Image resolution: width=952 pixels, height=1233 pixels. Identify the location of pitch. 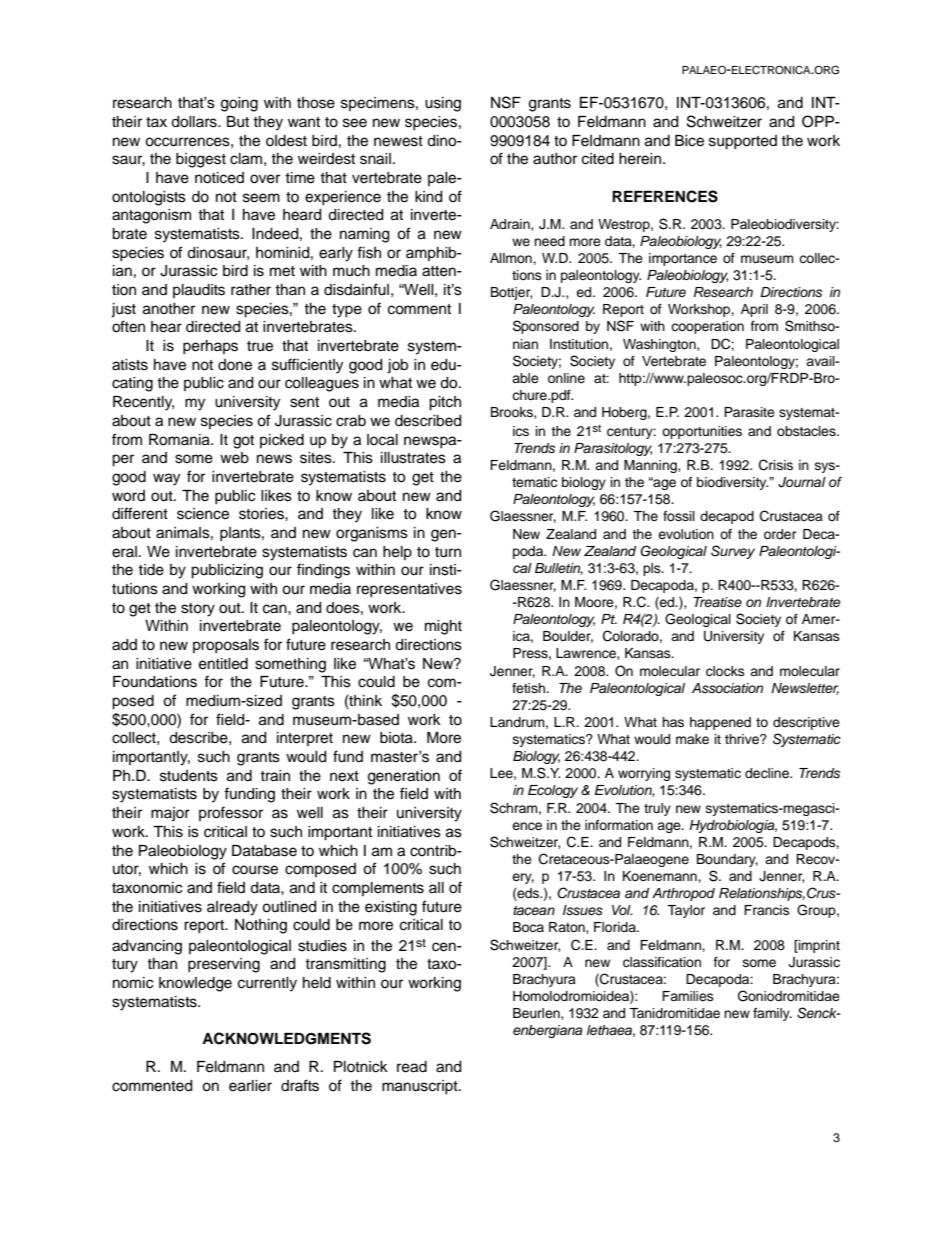
(445, 403).
